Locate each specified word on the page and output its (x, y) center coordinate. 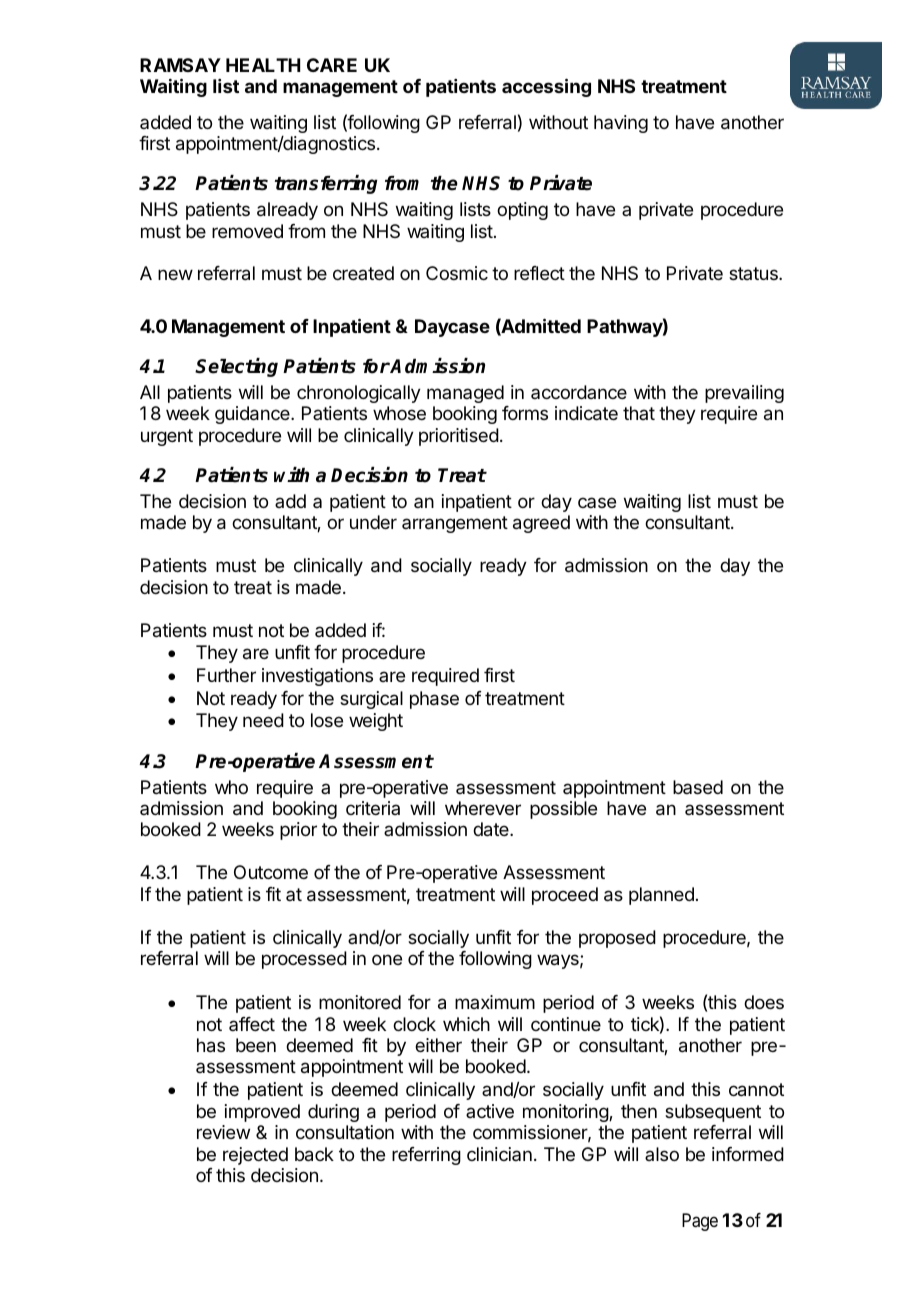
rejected (255, 1156)
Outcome (271, 872)
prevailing (744, 394)
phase (434, 700)
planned (661, 896)
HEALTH (263, 65)
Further (226, 675)
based (698, 787)
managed (465, 394)
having (621, 124)
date (492, 829)
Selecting (236, 367)
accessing (546, 87)
